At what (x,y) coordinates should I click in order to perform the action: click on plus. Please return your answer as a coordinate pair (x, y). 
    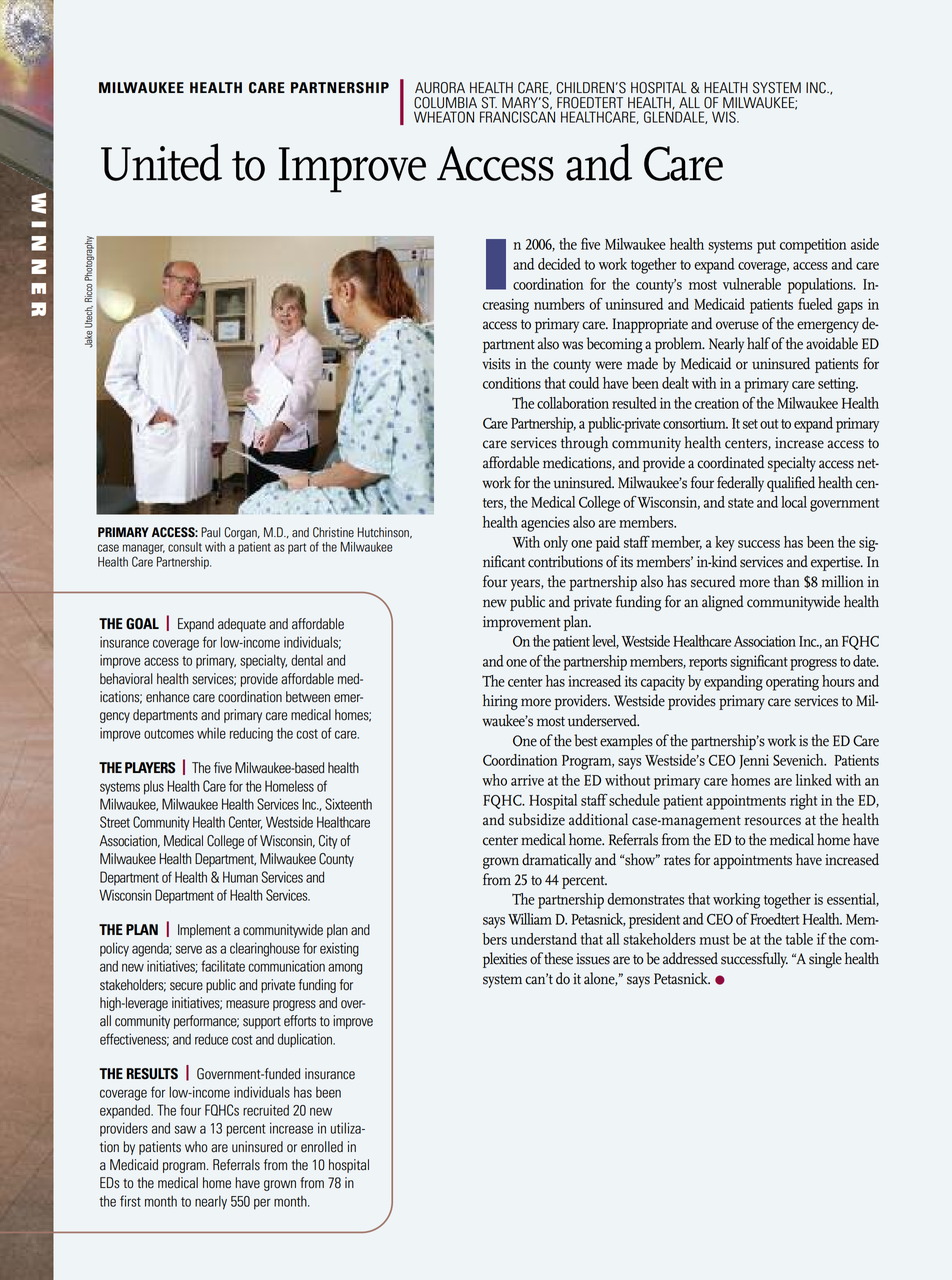
    Looking at the image, I should click on (154, 788).
